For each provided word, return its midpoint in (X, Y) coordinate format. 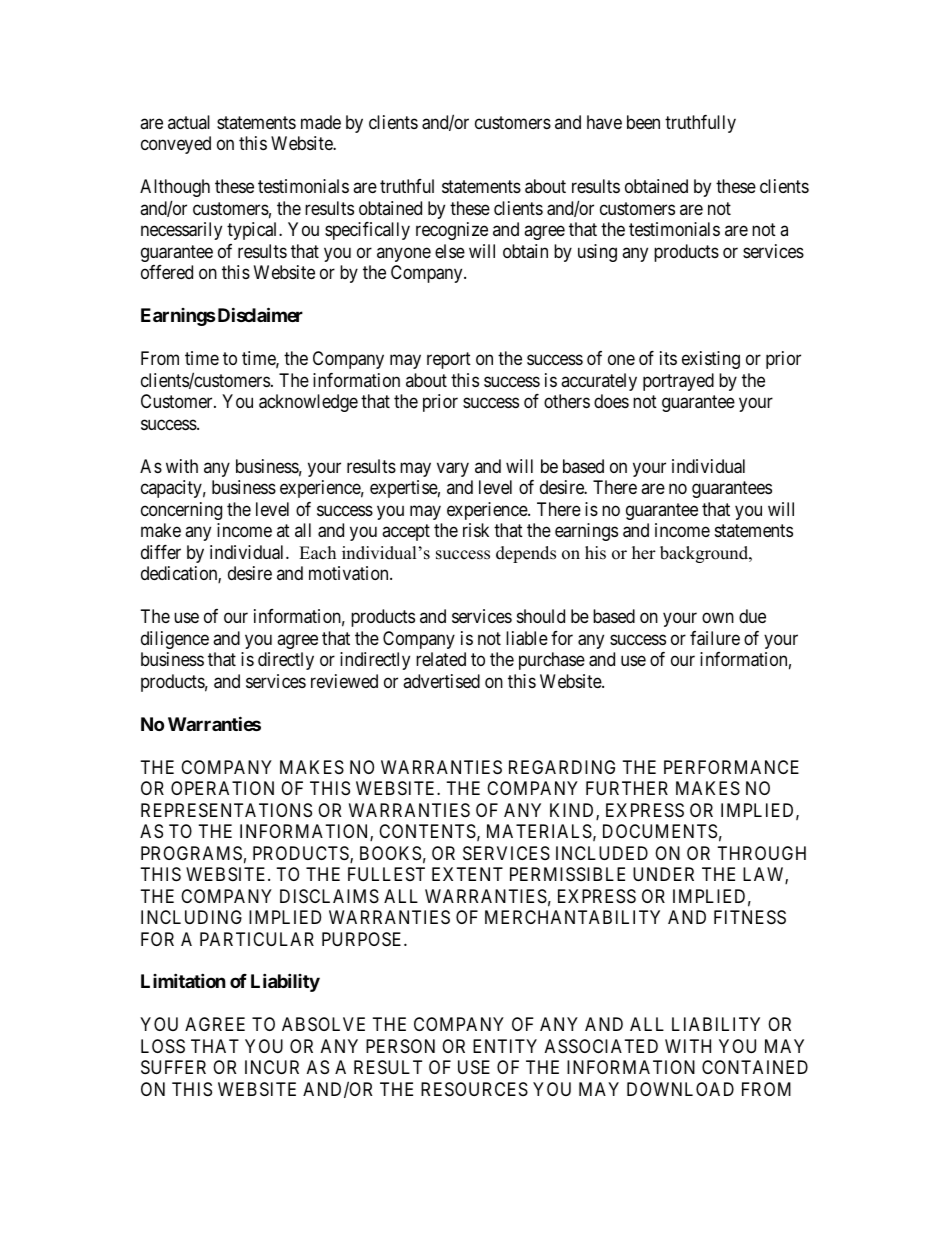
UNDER (663, 874)
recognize (452, 231)
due (752, 616)
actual (189, 122)
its (668, 358)
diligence (175, 640)
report (449, 361)
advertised (441, 681)
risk (476, 530)
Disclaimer (259, 314)
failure (715, 638)
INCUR (272, 1067)
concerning (181, 511)
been (643, 122)
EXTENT (467, 874)
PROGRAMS (191, 853)
